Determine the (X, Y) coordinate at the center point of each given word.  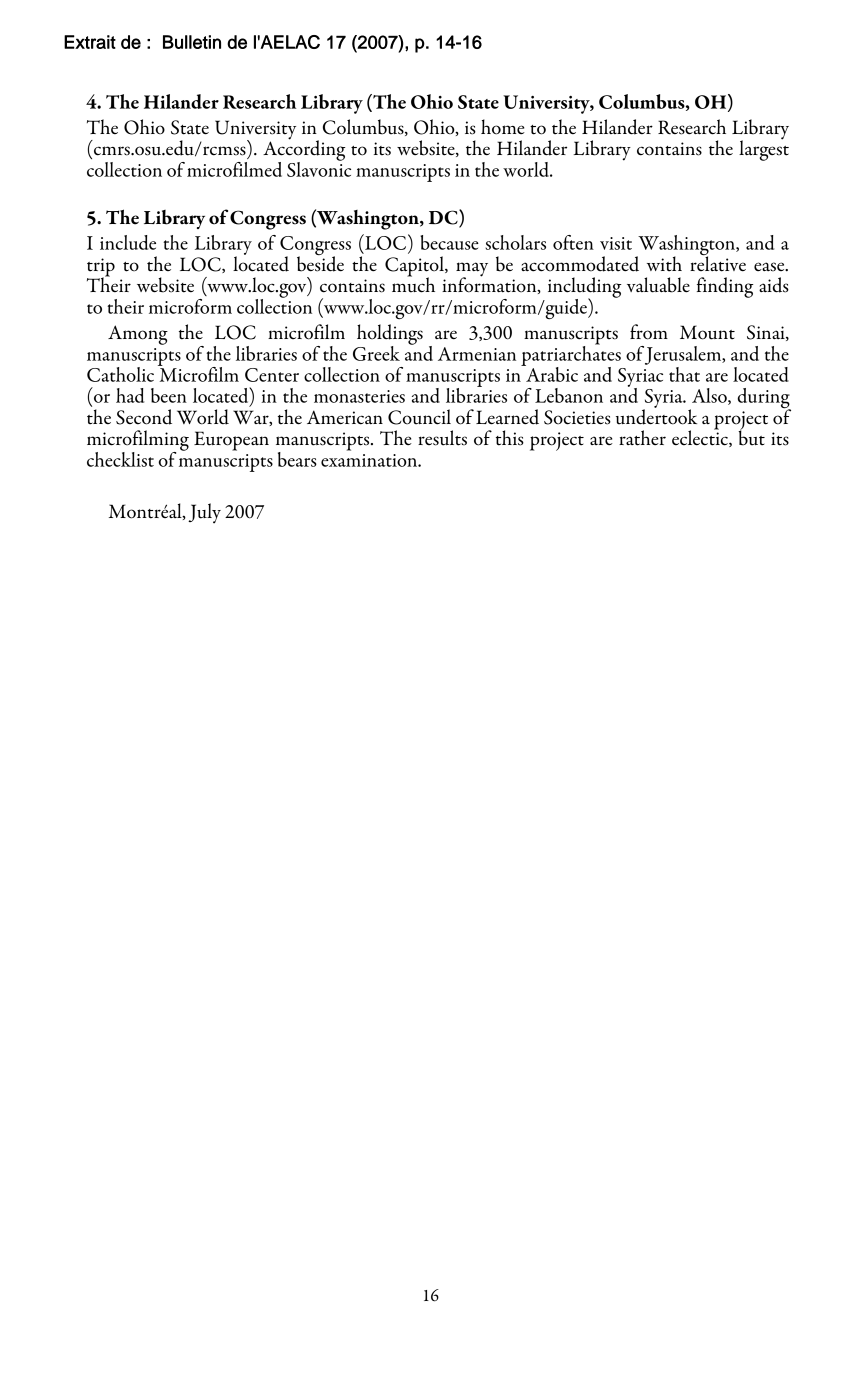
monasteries (359, 396)
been (169, 395)
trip (101, 268)
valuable (658, 285)
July (204, 513)
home (503, 127)
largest (764, 149)
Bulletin (192, 42)
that (684, 374)
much (413, 284)
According (304, 150)
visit (616, 243)
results (442, 438)
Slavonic (319, 168)
